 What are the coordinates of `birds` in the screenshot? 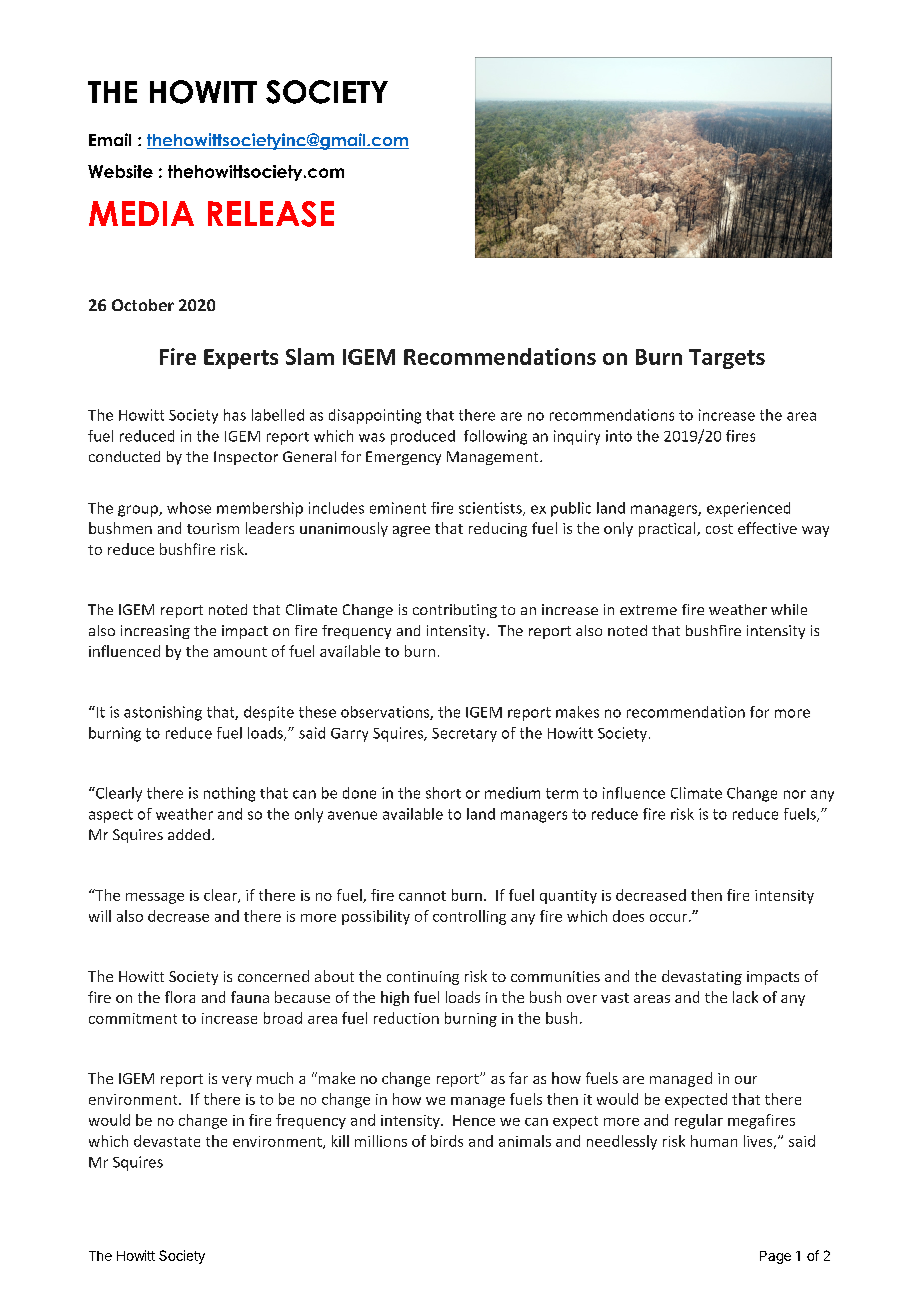 It's located at (447, 1141).
